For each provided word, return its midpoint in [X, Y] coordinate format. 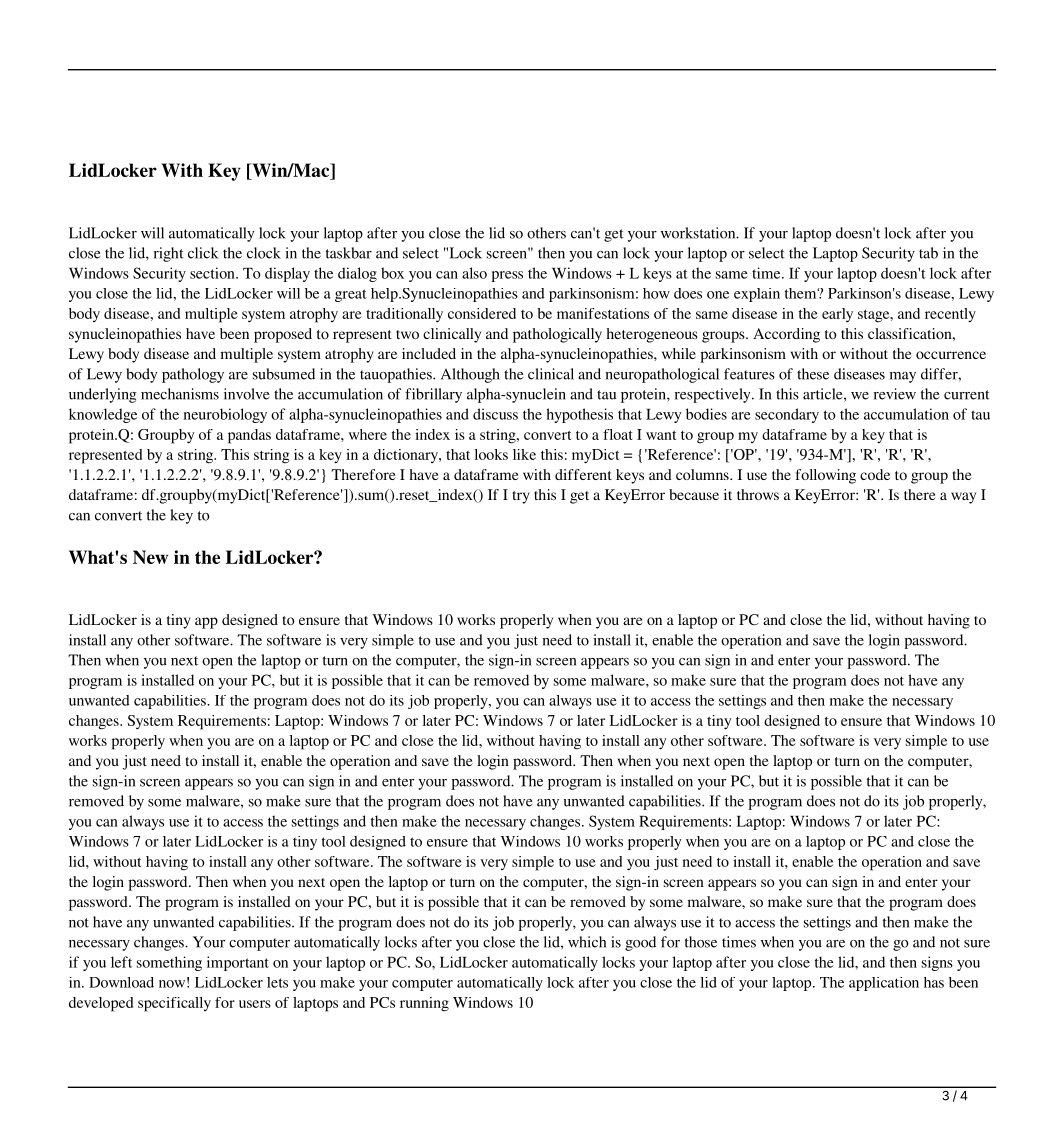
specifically [174, 1004]
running [424, 1004]
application [884, 984]
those [701, 942]
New [150, 557]
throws [758, 494]
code [875, 474]
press [507, 276]
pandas [249, 436]
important [238, 963]
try [521, 497]
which [587, 942]
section [213, 273]
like [524, 454]
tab [928, 253]
